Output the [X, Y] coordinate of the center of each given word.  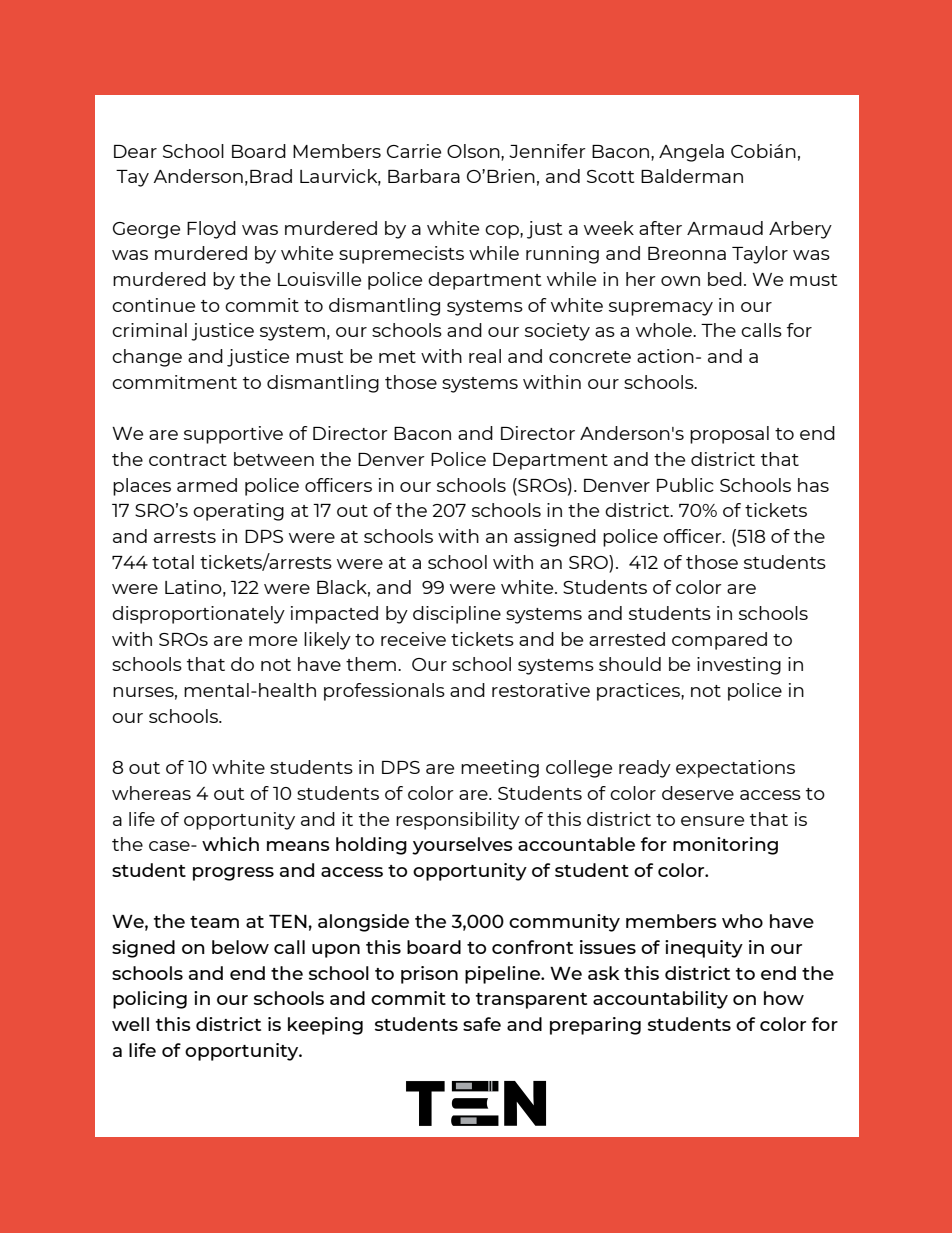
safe [482, 1024]
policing [150, 1000]
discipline [457, 615]
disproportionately [198, 615]
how [784, 998]
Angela [691, 153]
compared [719, 641]
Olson [474, 151]
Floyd [211, 230]
